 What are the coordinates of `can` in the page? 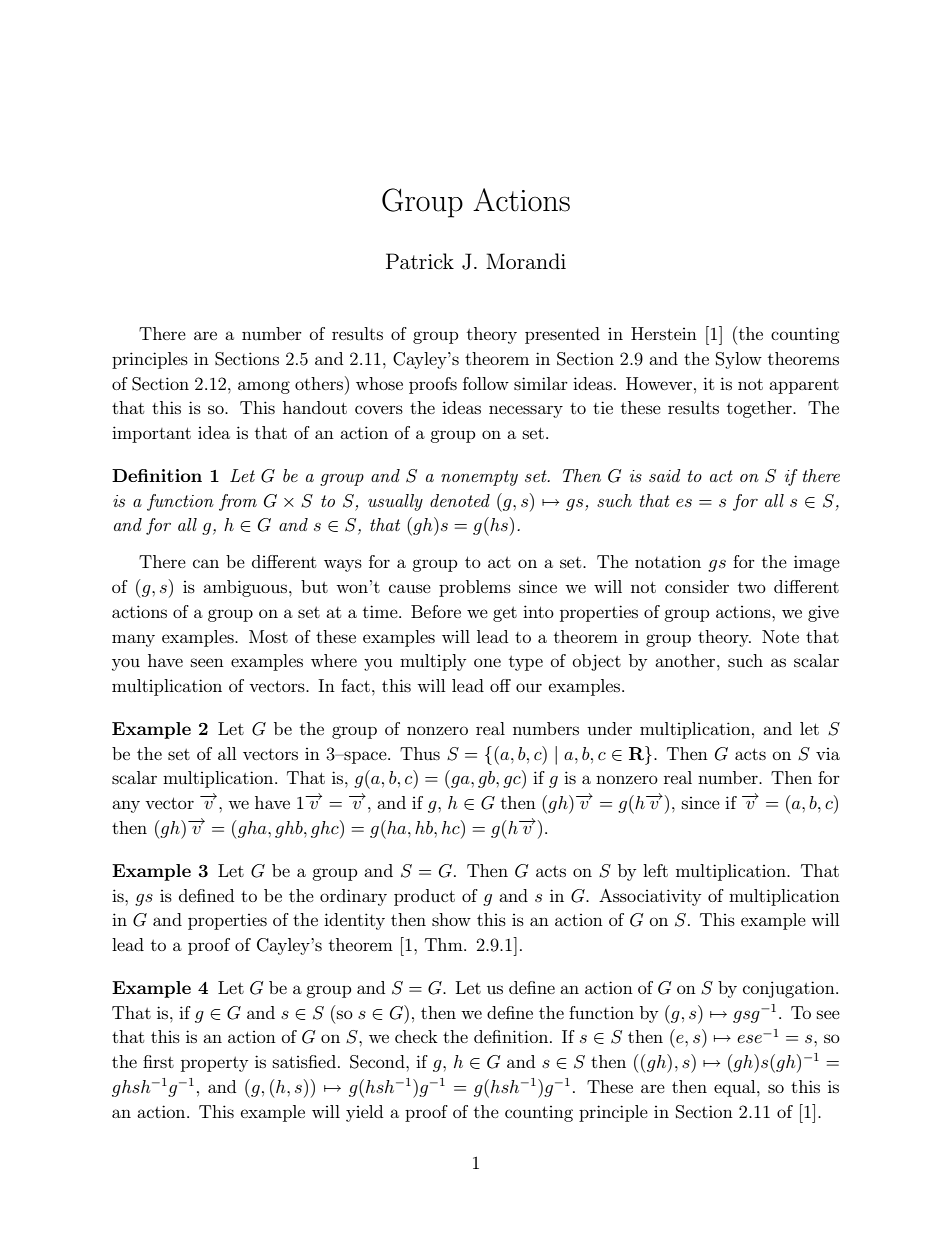 It's located at (206, 563).
